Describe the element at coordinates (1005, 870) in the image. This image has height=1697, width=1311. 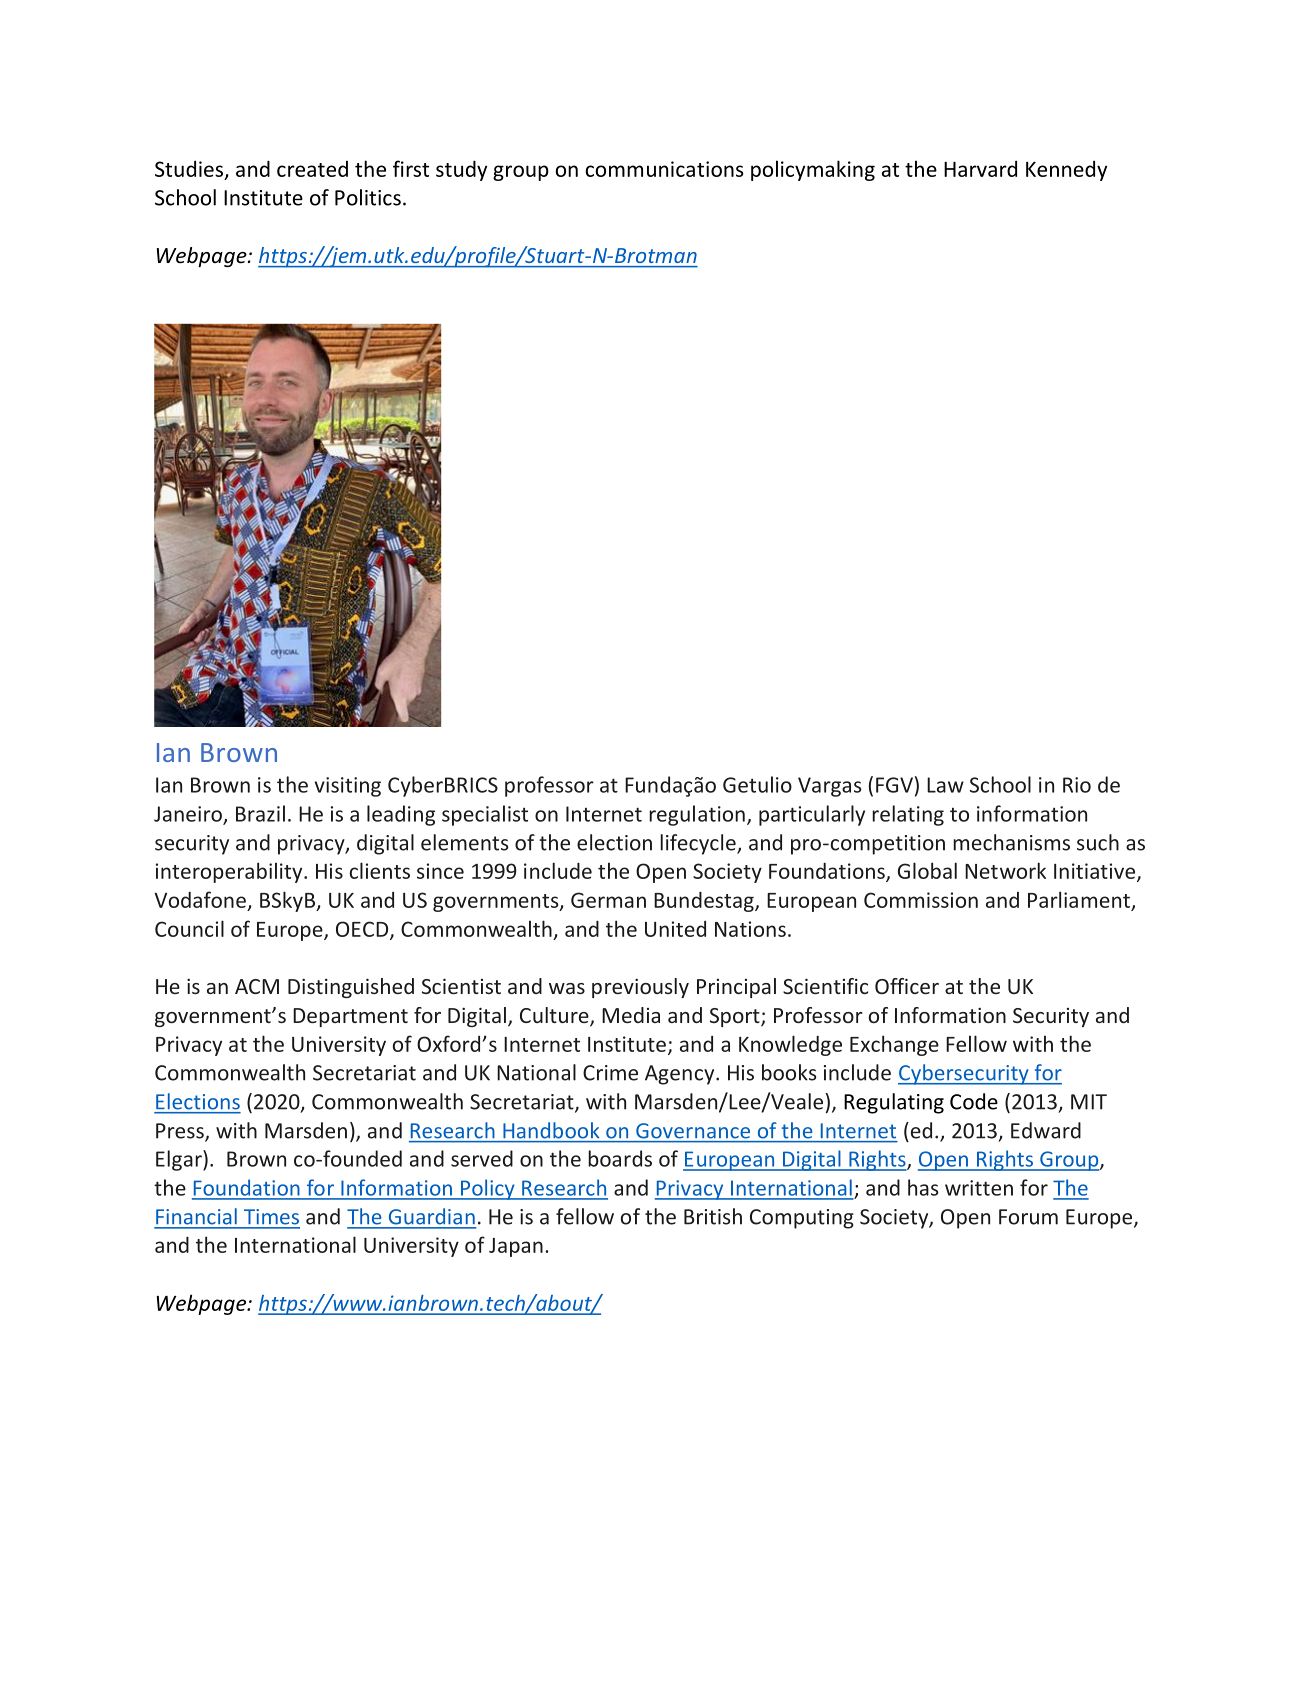
I see `Network` at that location.
